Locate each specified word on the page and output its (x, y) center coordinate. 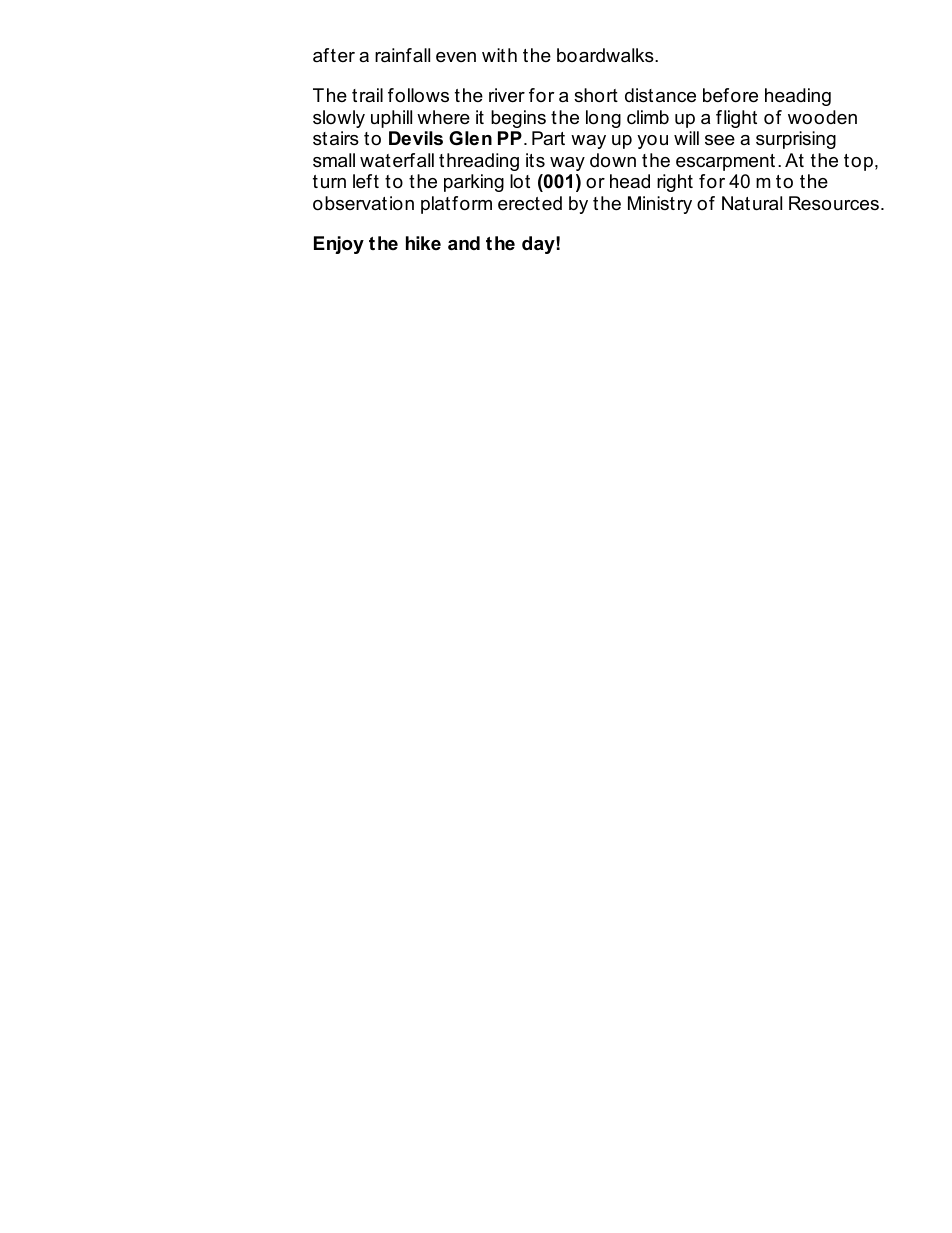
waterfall (397, 160)
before (730, 95)
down (613, 160)
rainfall (402, 55)
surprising (796, 140)
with (499, 55)
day (539, 245)
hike (423, 243)
